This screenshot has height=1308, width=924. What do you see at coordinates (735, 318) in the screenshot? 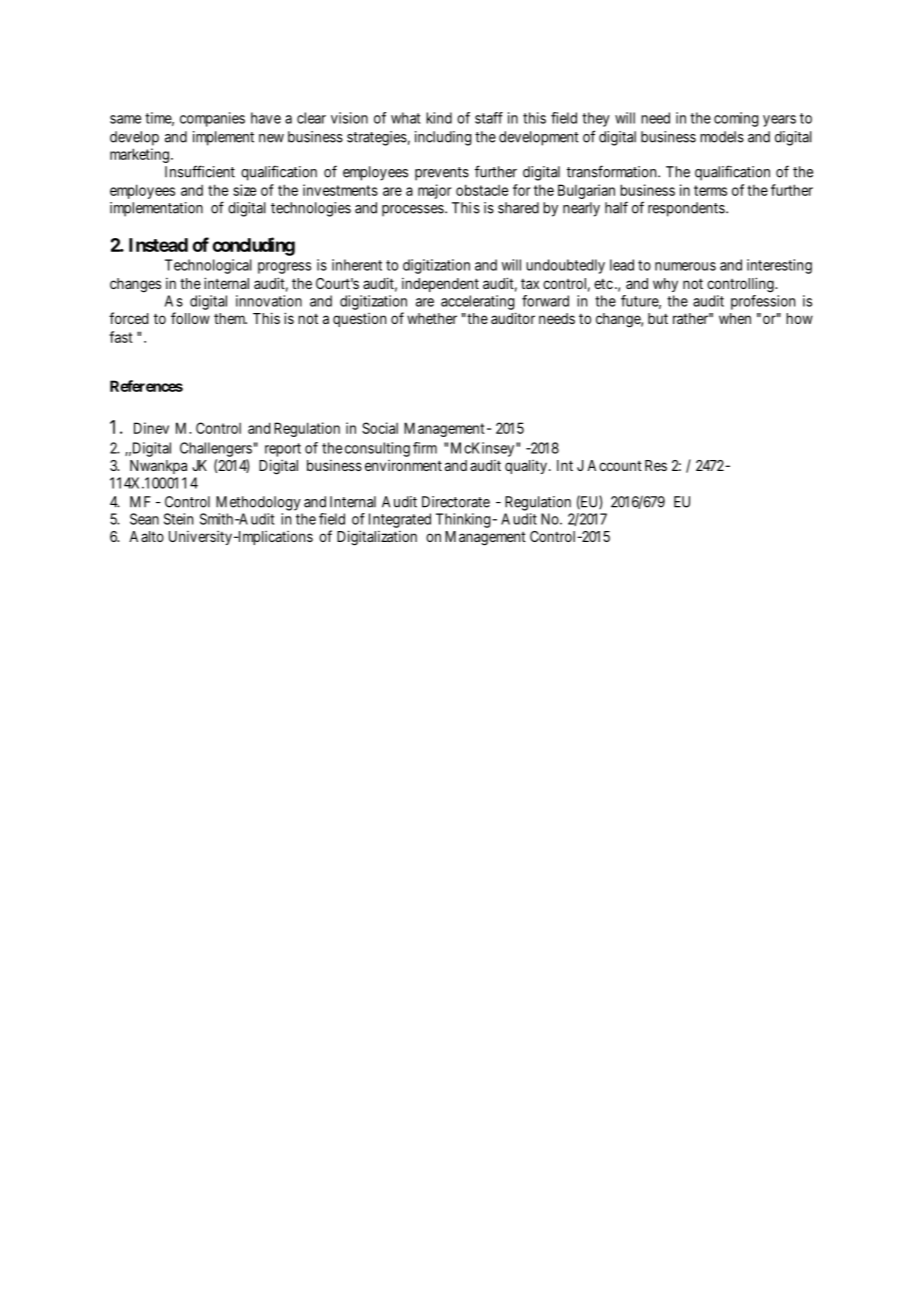
I see `when` at bounding box center [735, 318].
